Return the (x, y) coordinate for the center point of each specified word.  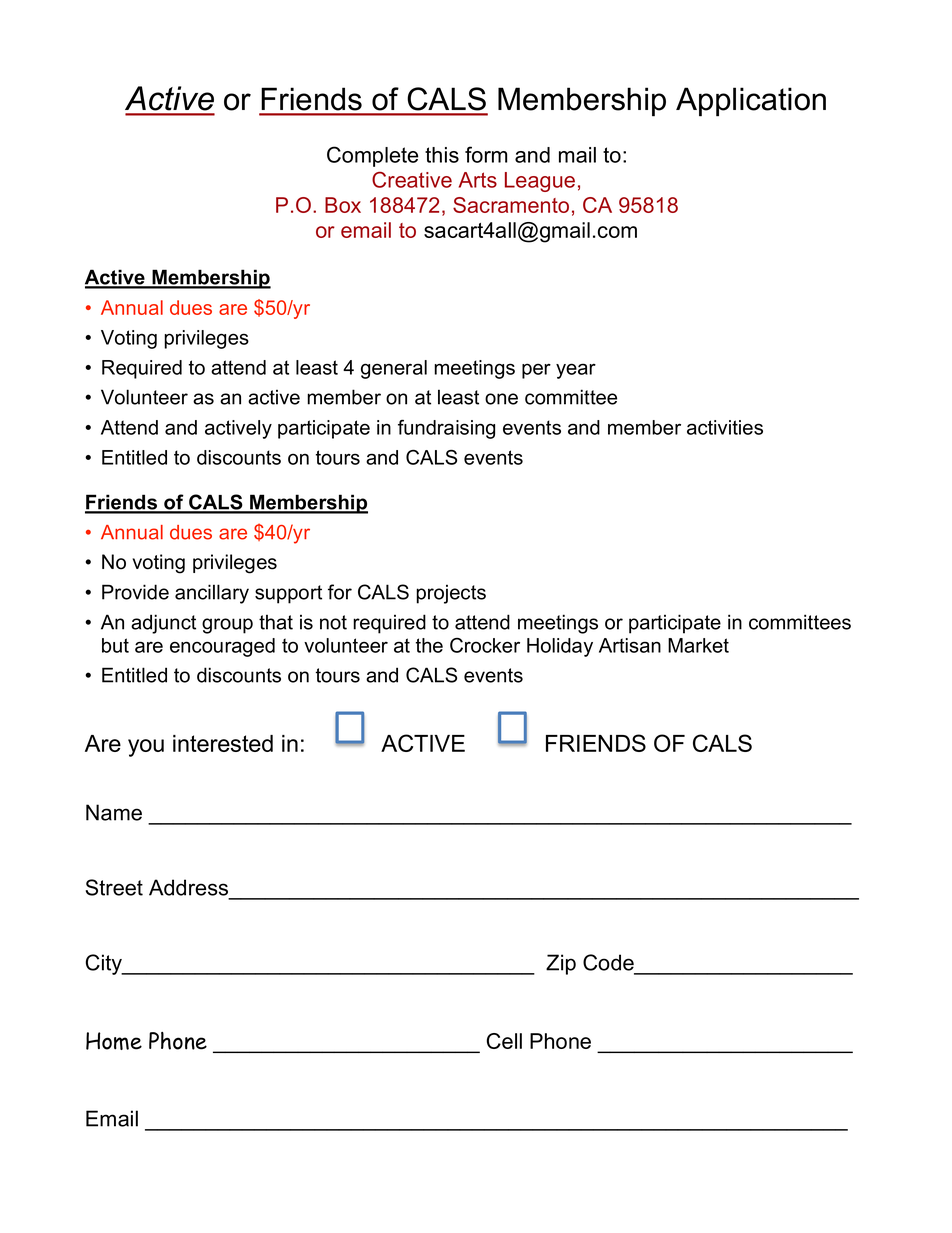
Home (114, 1041)
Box (343, 205)
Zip (561, 964)
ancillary (212, 594)
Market (698, 645)
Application (751, 102)
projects (451, 594)
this (442, 155)
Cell (504, 1041)
